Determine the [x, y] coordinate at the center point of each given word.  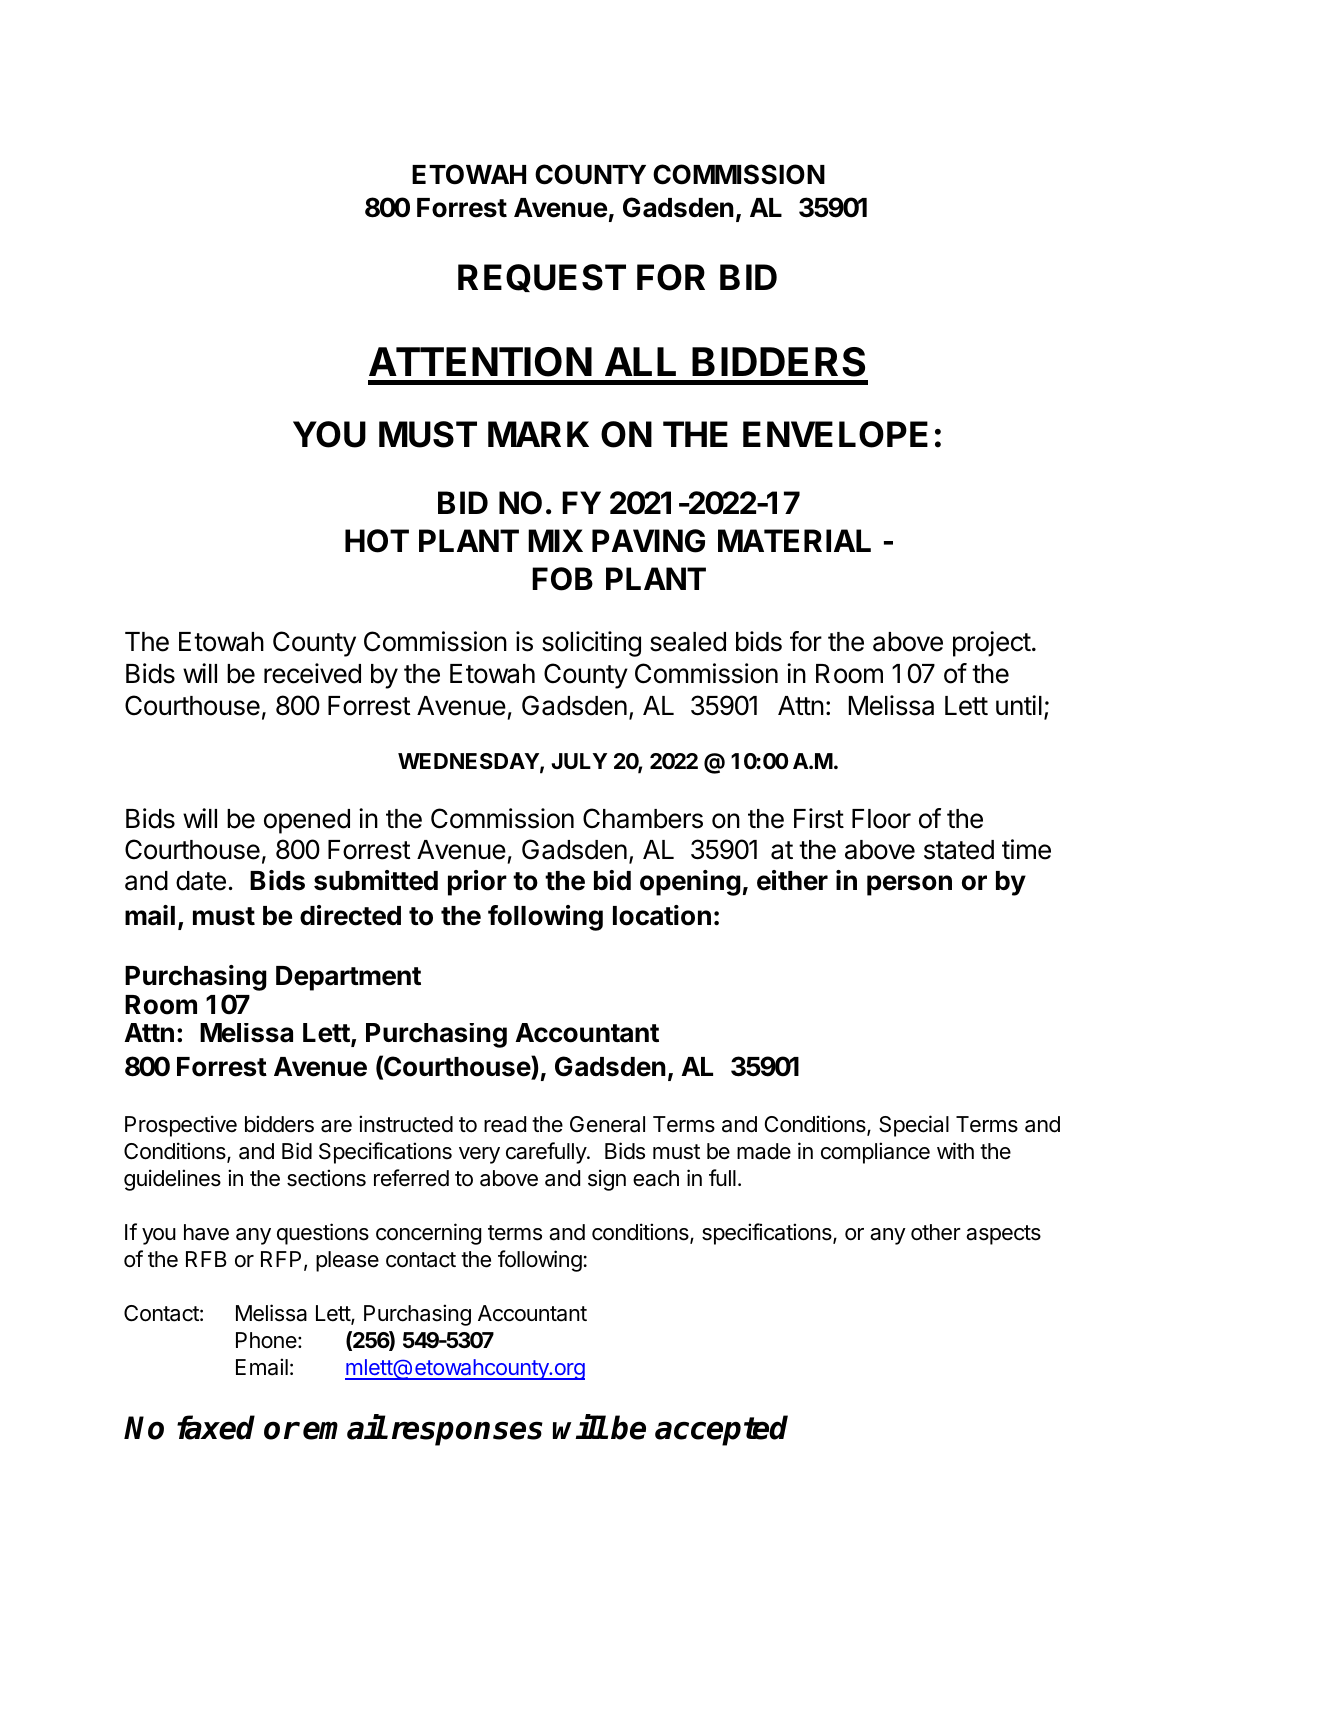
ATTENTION [480, 362]
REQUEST [542, 278]
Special [914, 1126]
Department [348, 978]
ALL [640, 361]
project [992, 644]
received [312, 673]
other [936, 1232]
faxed [216, 1427]
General [607, 1124]
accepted [721, 1430]
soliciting [591, 644]
